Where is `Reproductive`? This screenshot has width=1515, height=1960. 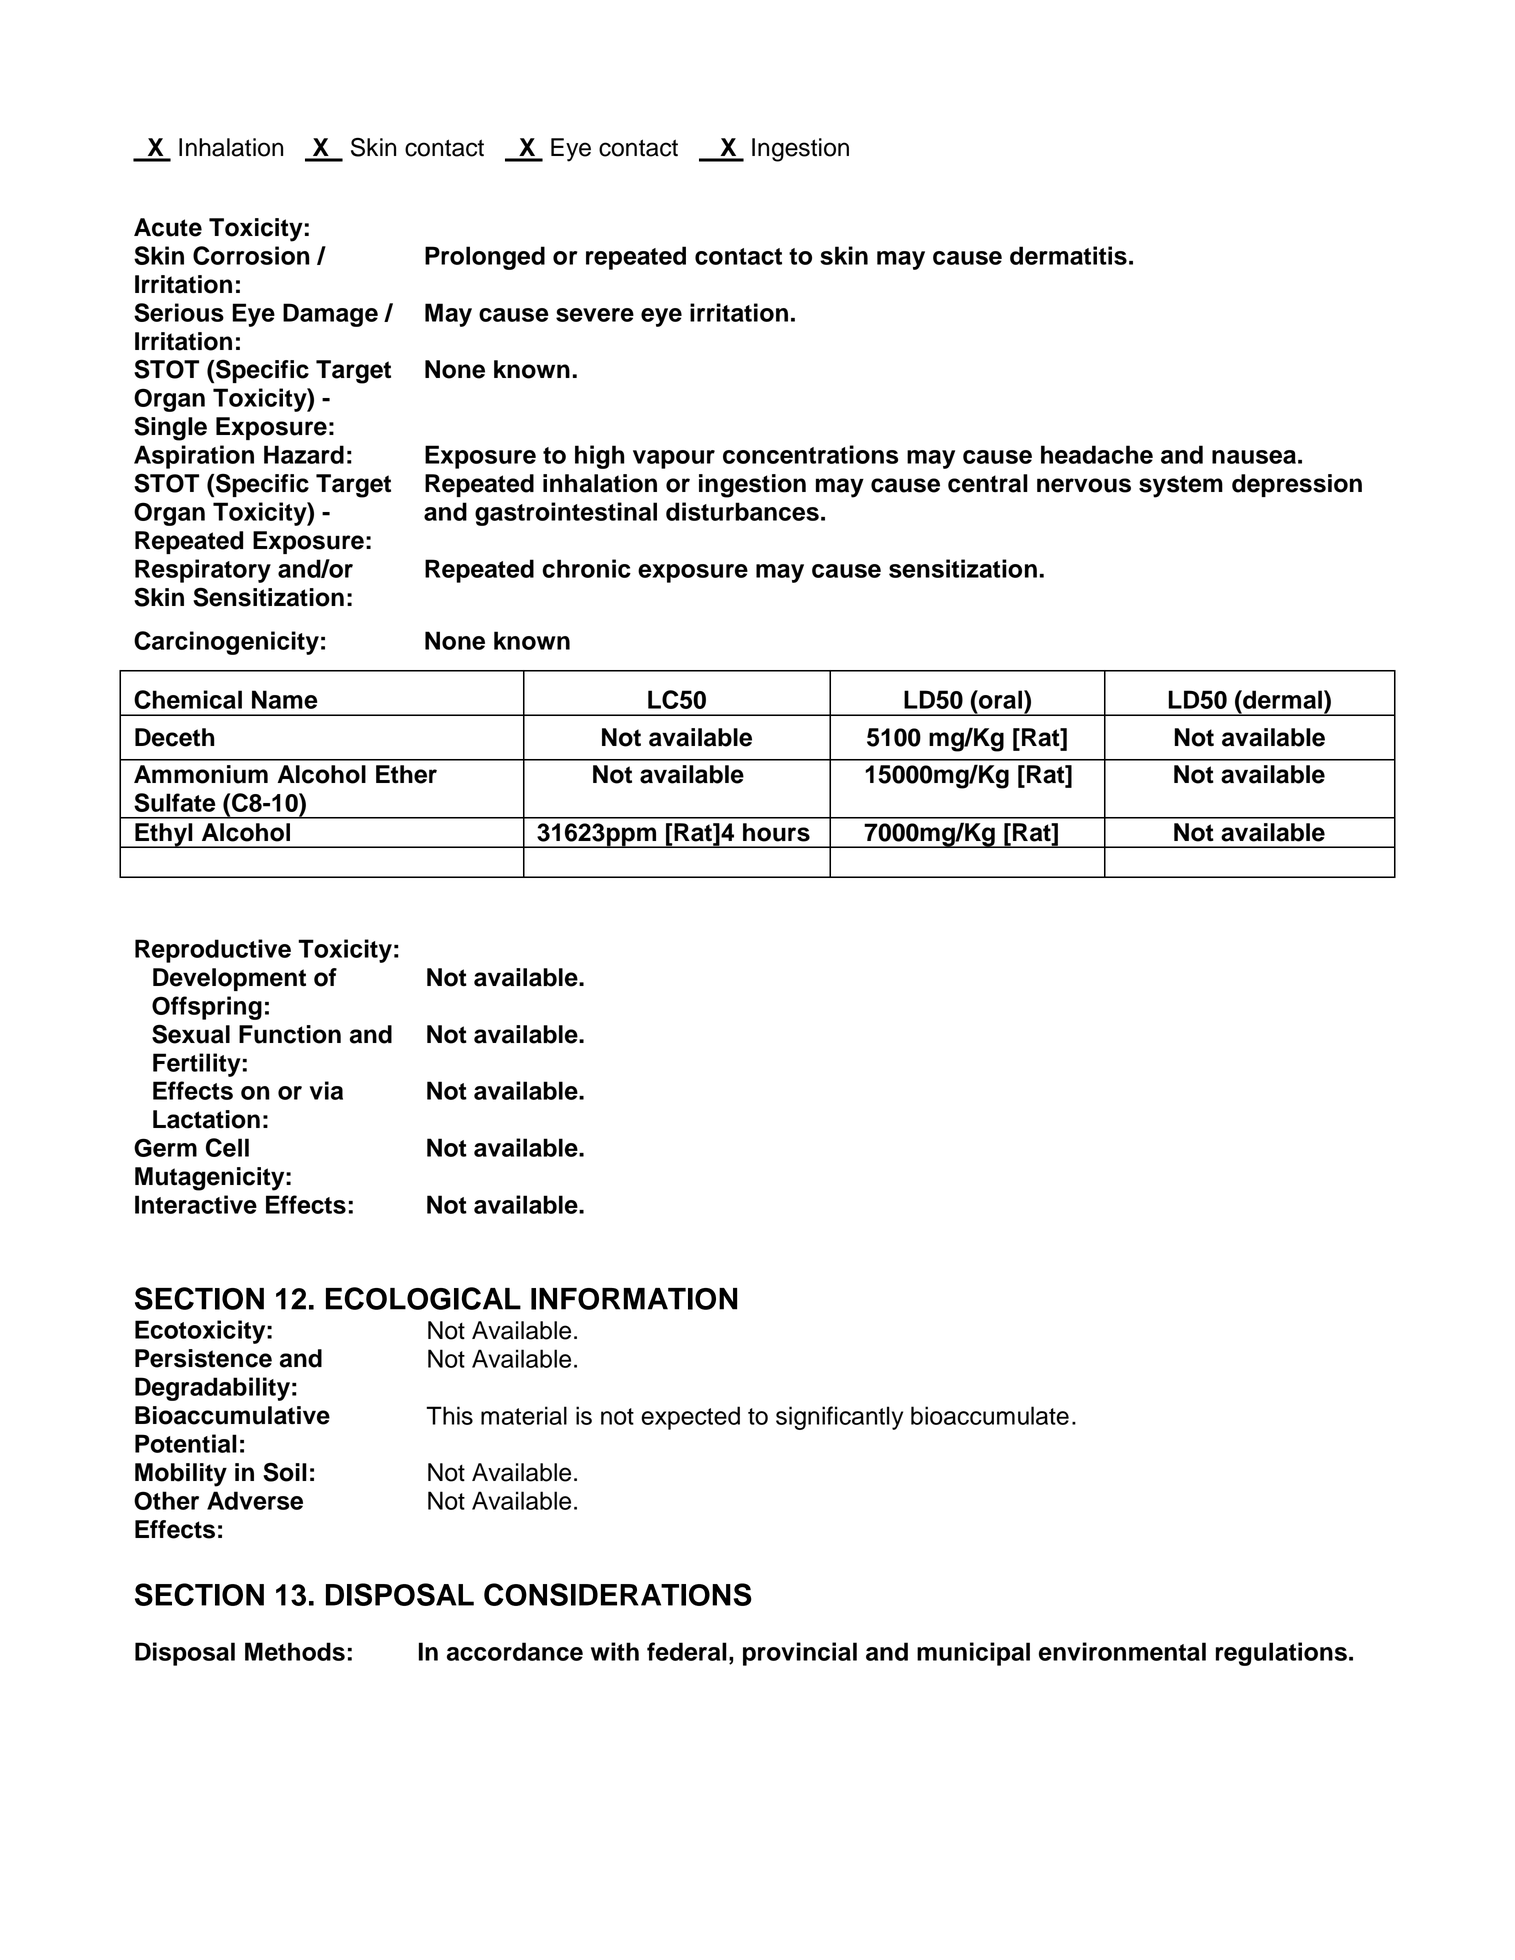
Reproductive is located at coordinates (213, 951).
